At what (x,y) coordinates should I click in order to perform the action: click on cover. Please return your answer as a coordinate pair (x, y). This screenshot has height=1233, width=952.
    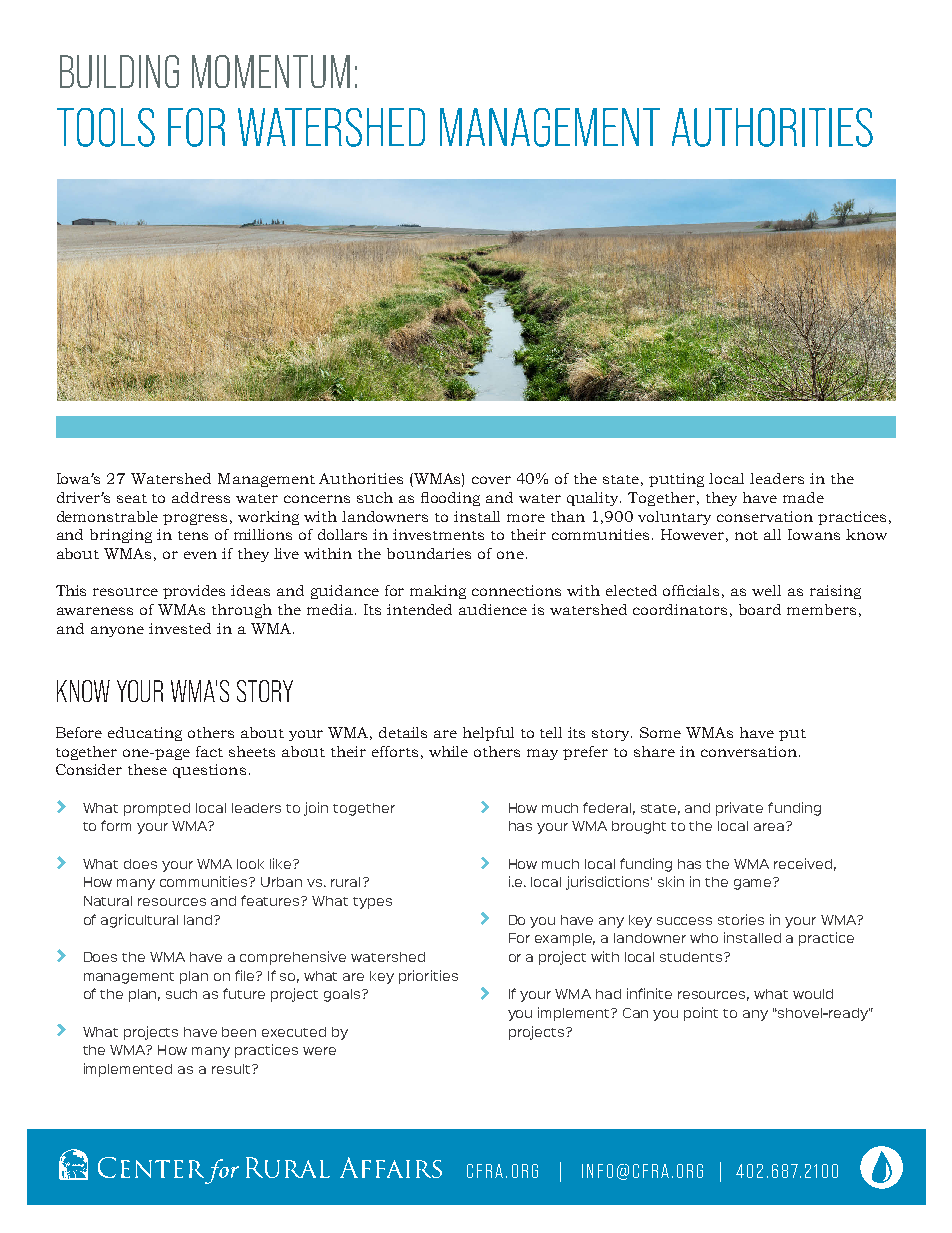
    Looking at the image, I should click on (491, 480).
